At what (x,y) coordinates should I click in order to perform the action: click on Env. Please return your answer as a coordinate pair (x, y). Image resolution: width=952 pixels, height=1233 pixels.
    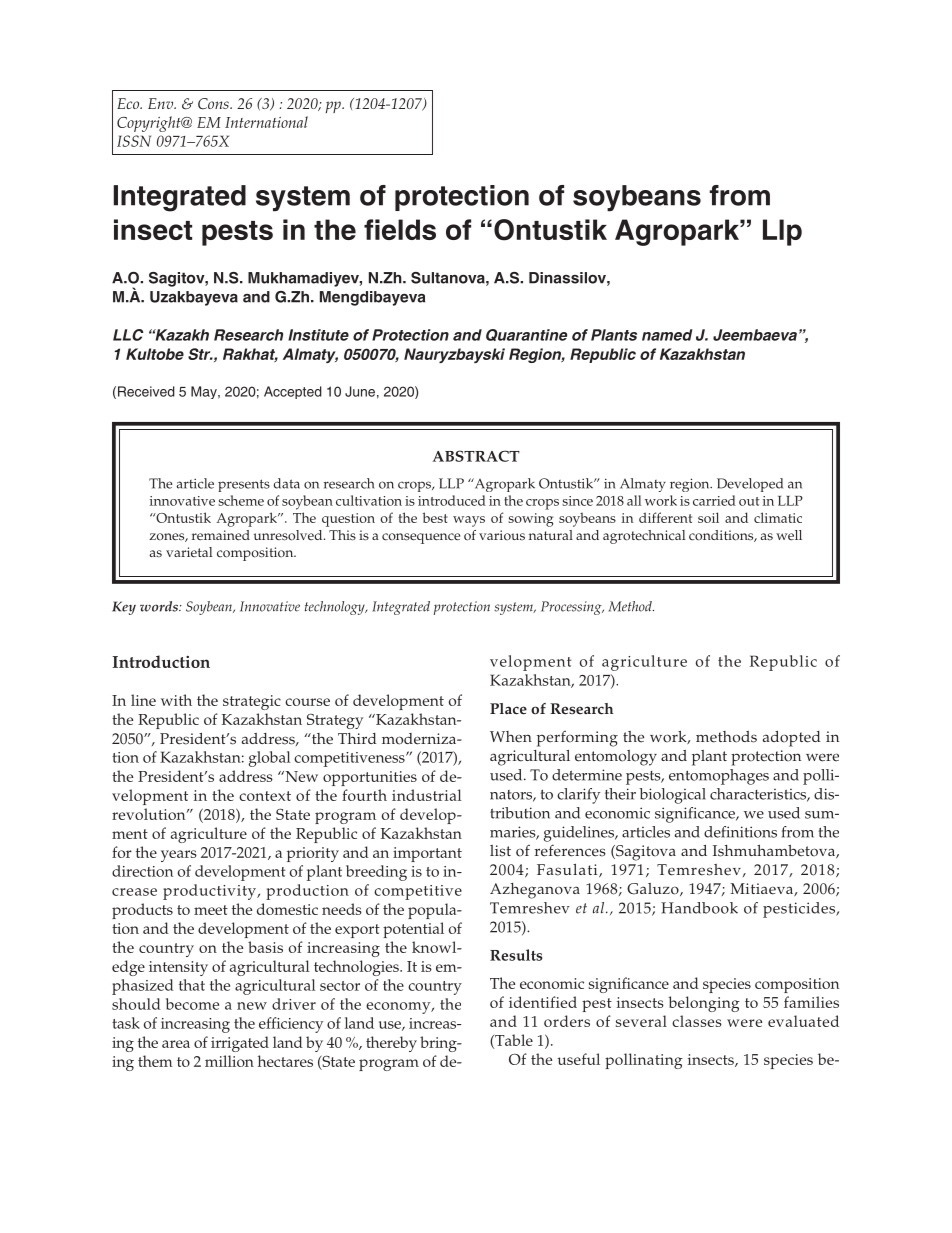
    Looking at the image, I should click on (162, 103).
